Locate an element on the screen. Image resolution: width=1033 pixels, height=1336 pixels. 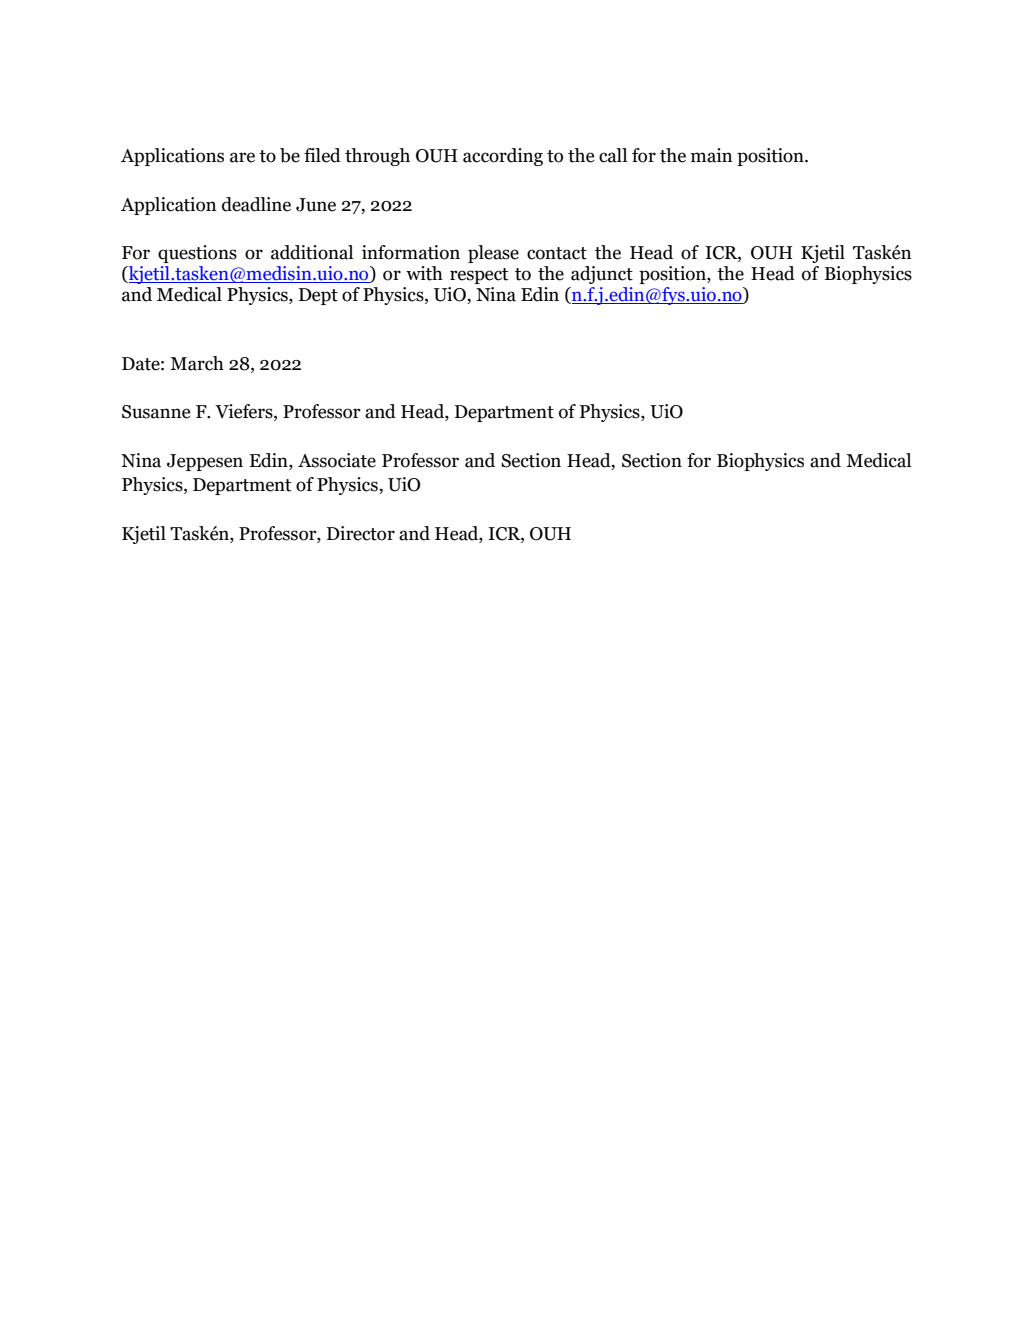
through is located at coordinates (377, 157).
